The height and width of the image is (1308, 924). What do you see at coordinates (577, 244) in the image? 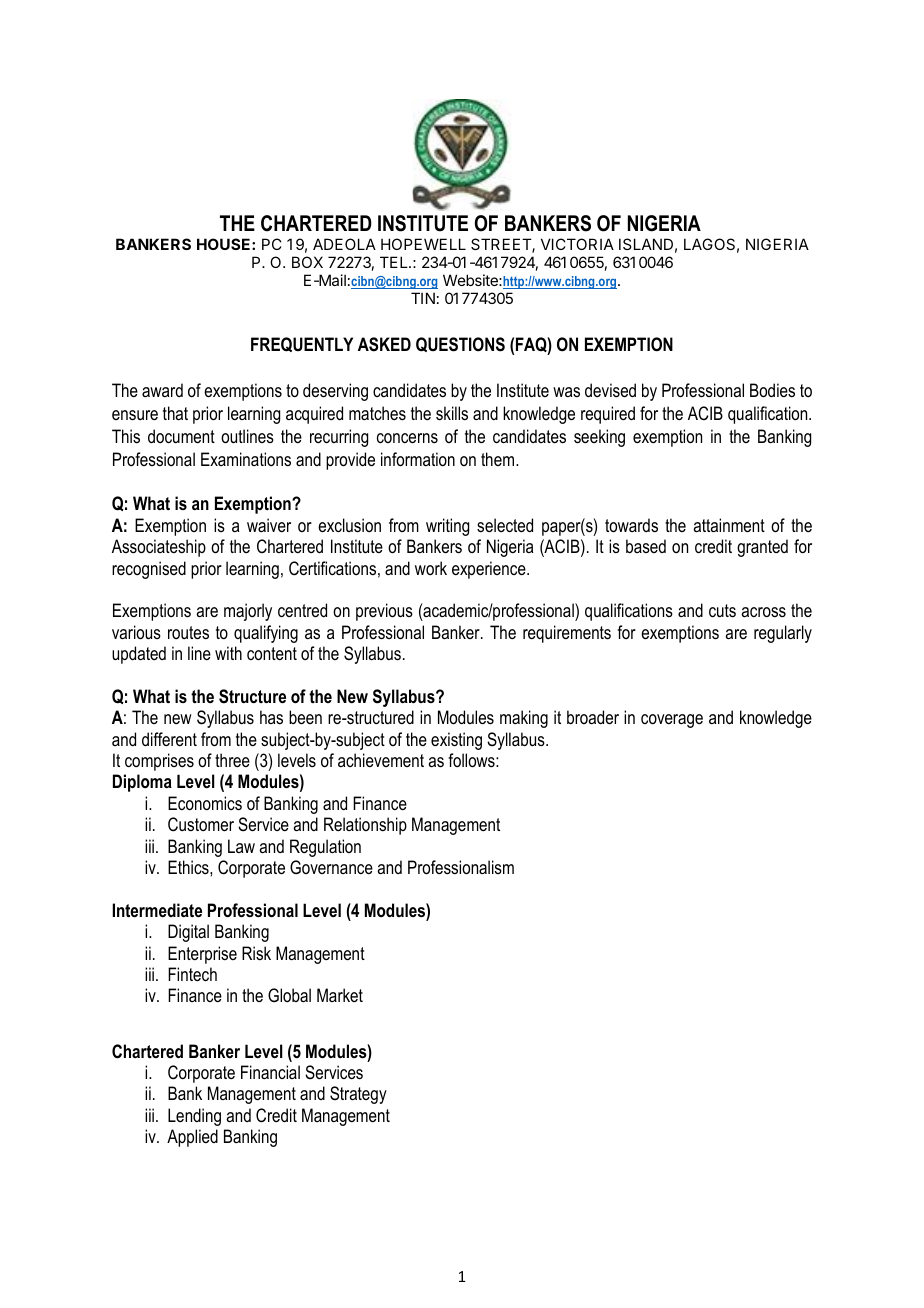
I see `VICTORIA` at bounding box center [577, 244].
